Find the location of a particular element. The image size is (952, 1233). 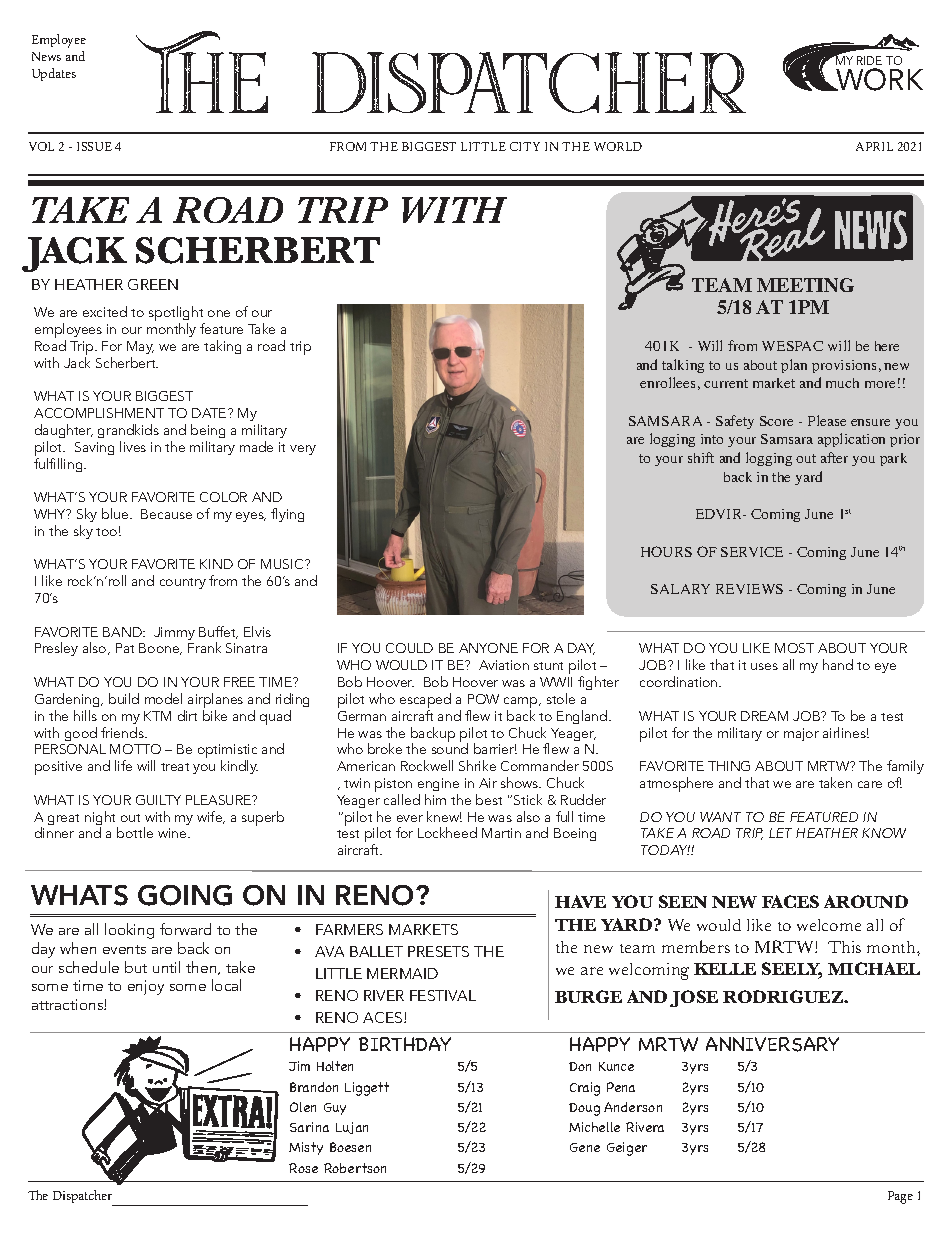

WORK is located at coordinates (878, 79).
